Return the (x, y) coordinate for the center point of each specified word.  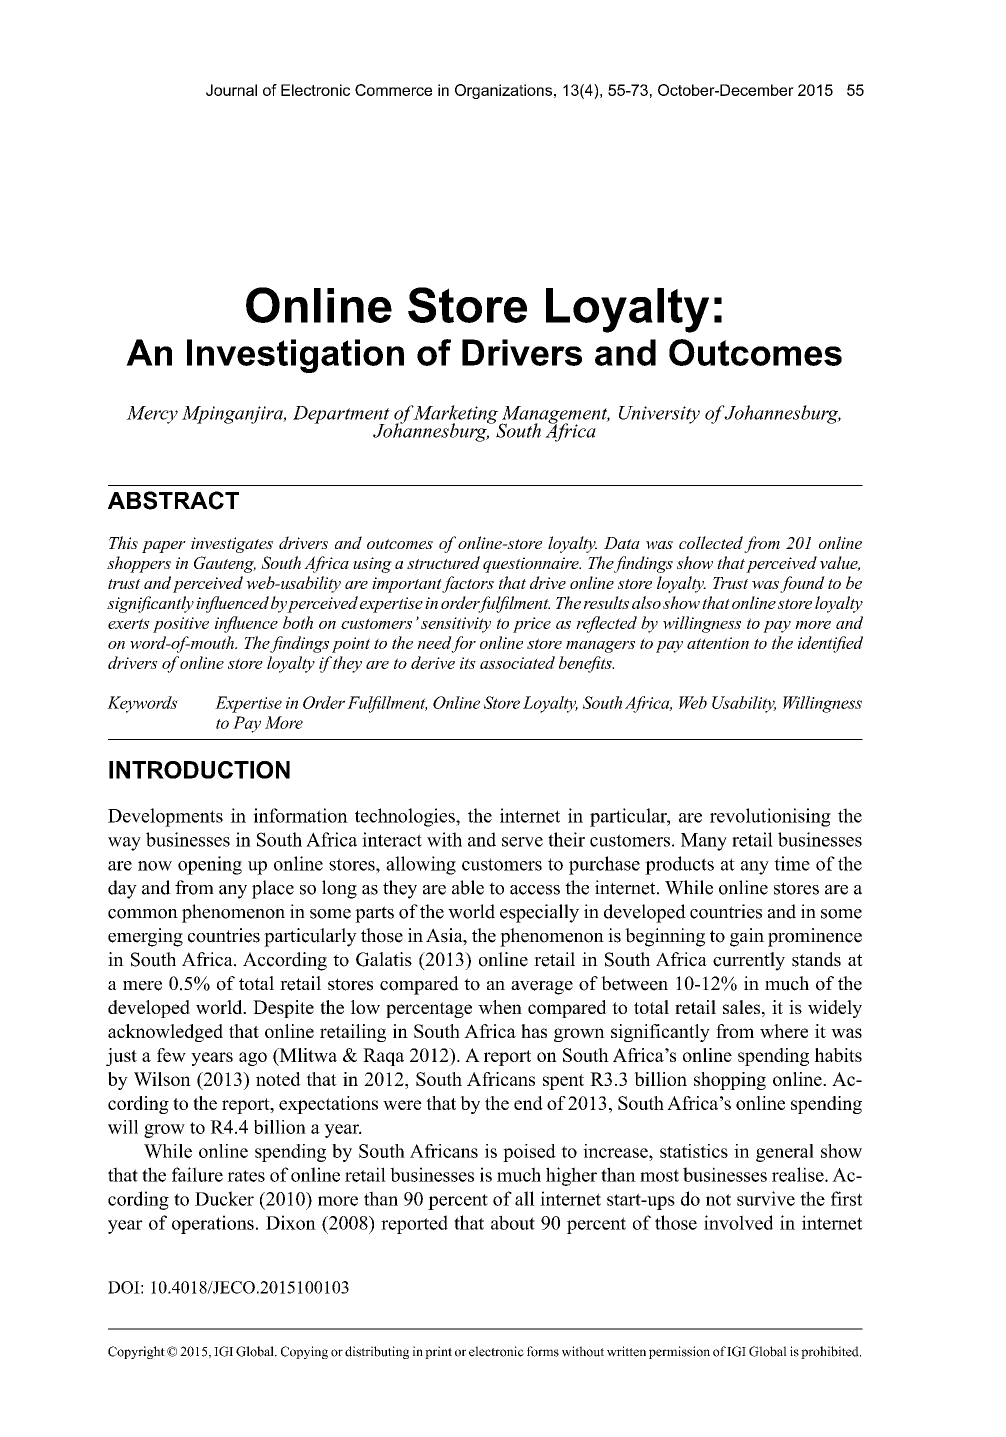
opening (210, 865)
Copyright (136, 1352)
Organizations (505, 91)
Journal (231, 90)
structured (443, 562)
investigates (232, 545)
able (468, 887)
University (659, 415)
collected (711, 542)
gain (747, 937)
